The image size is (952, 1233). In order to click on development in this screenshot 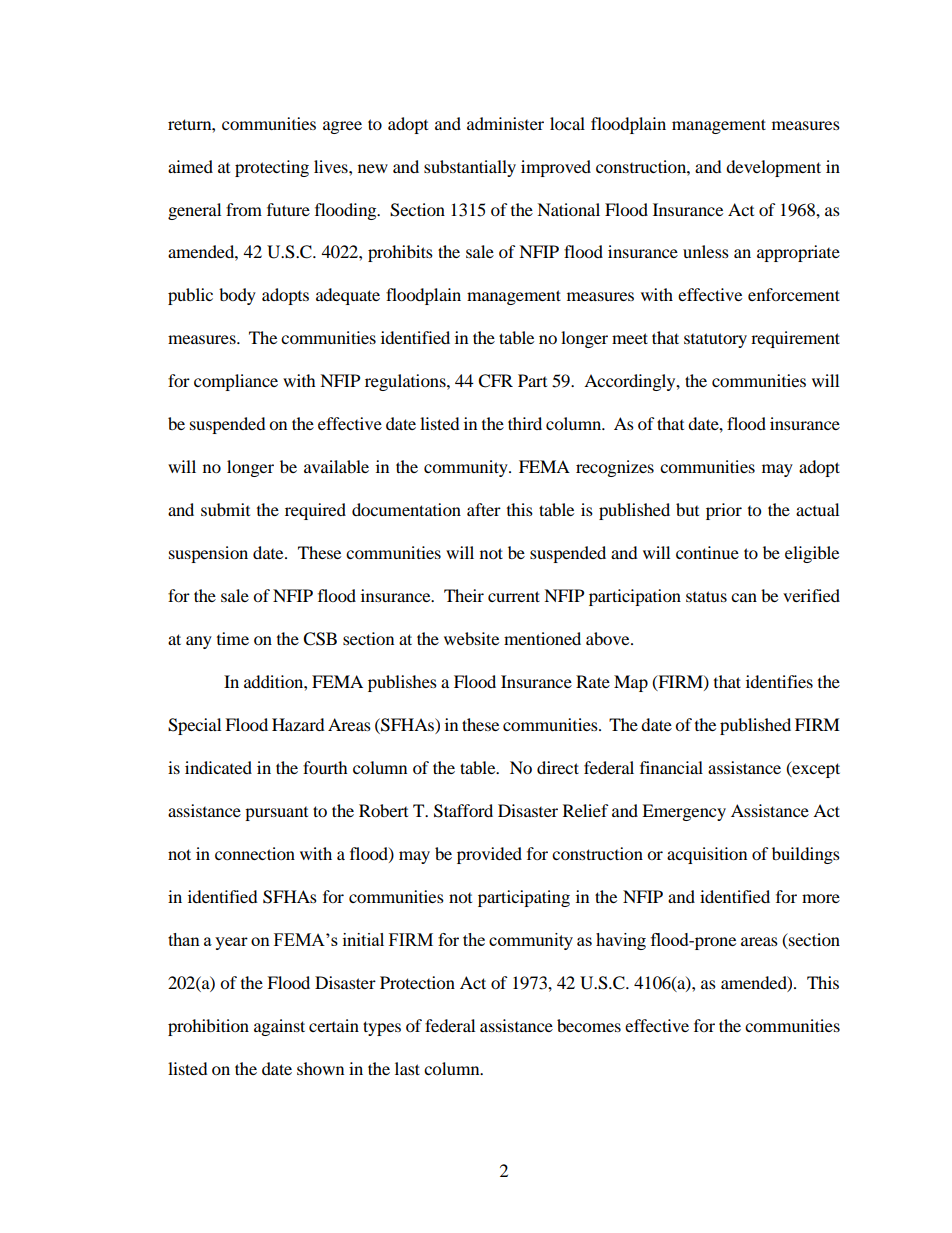, I will do `click(773, 168)`.
